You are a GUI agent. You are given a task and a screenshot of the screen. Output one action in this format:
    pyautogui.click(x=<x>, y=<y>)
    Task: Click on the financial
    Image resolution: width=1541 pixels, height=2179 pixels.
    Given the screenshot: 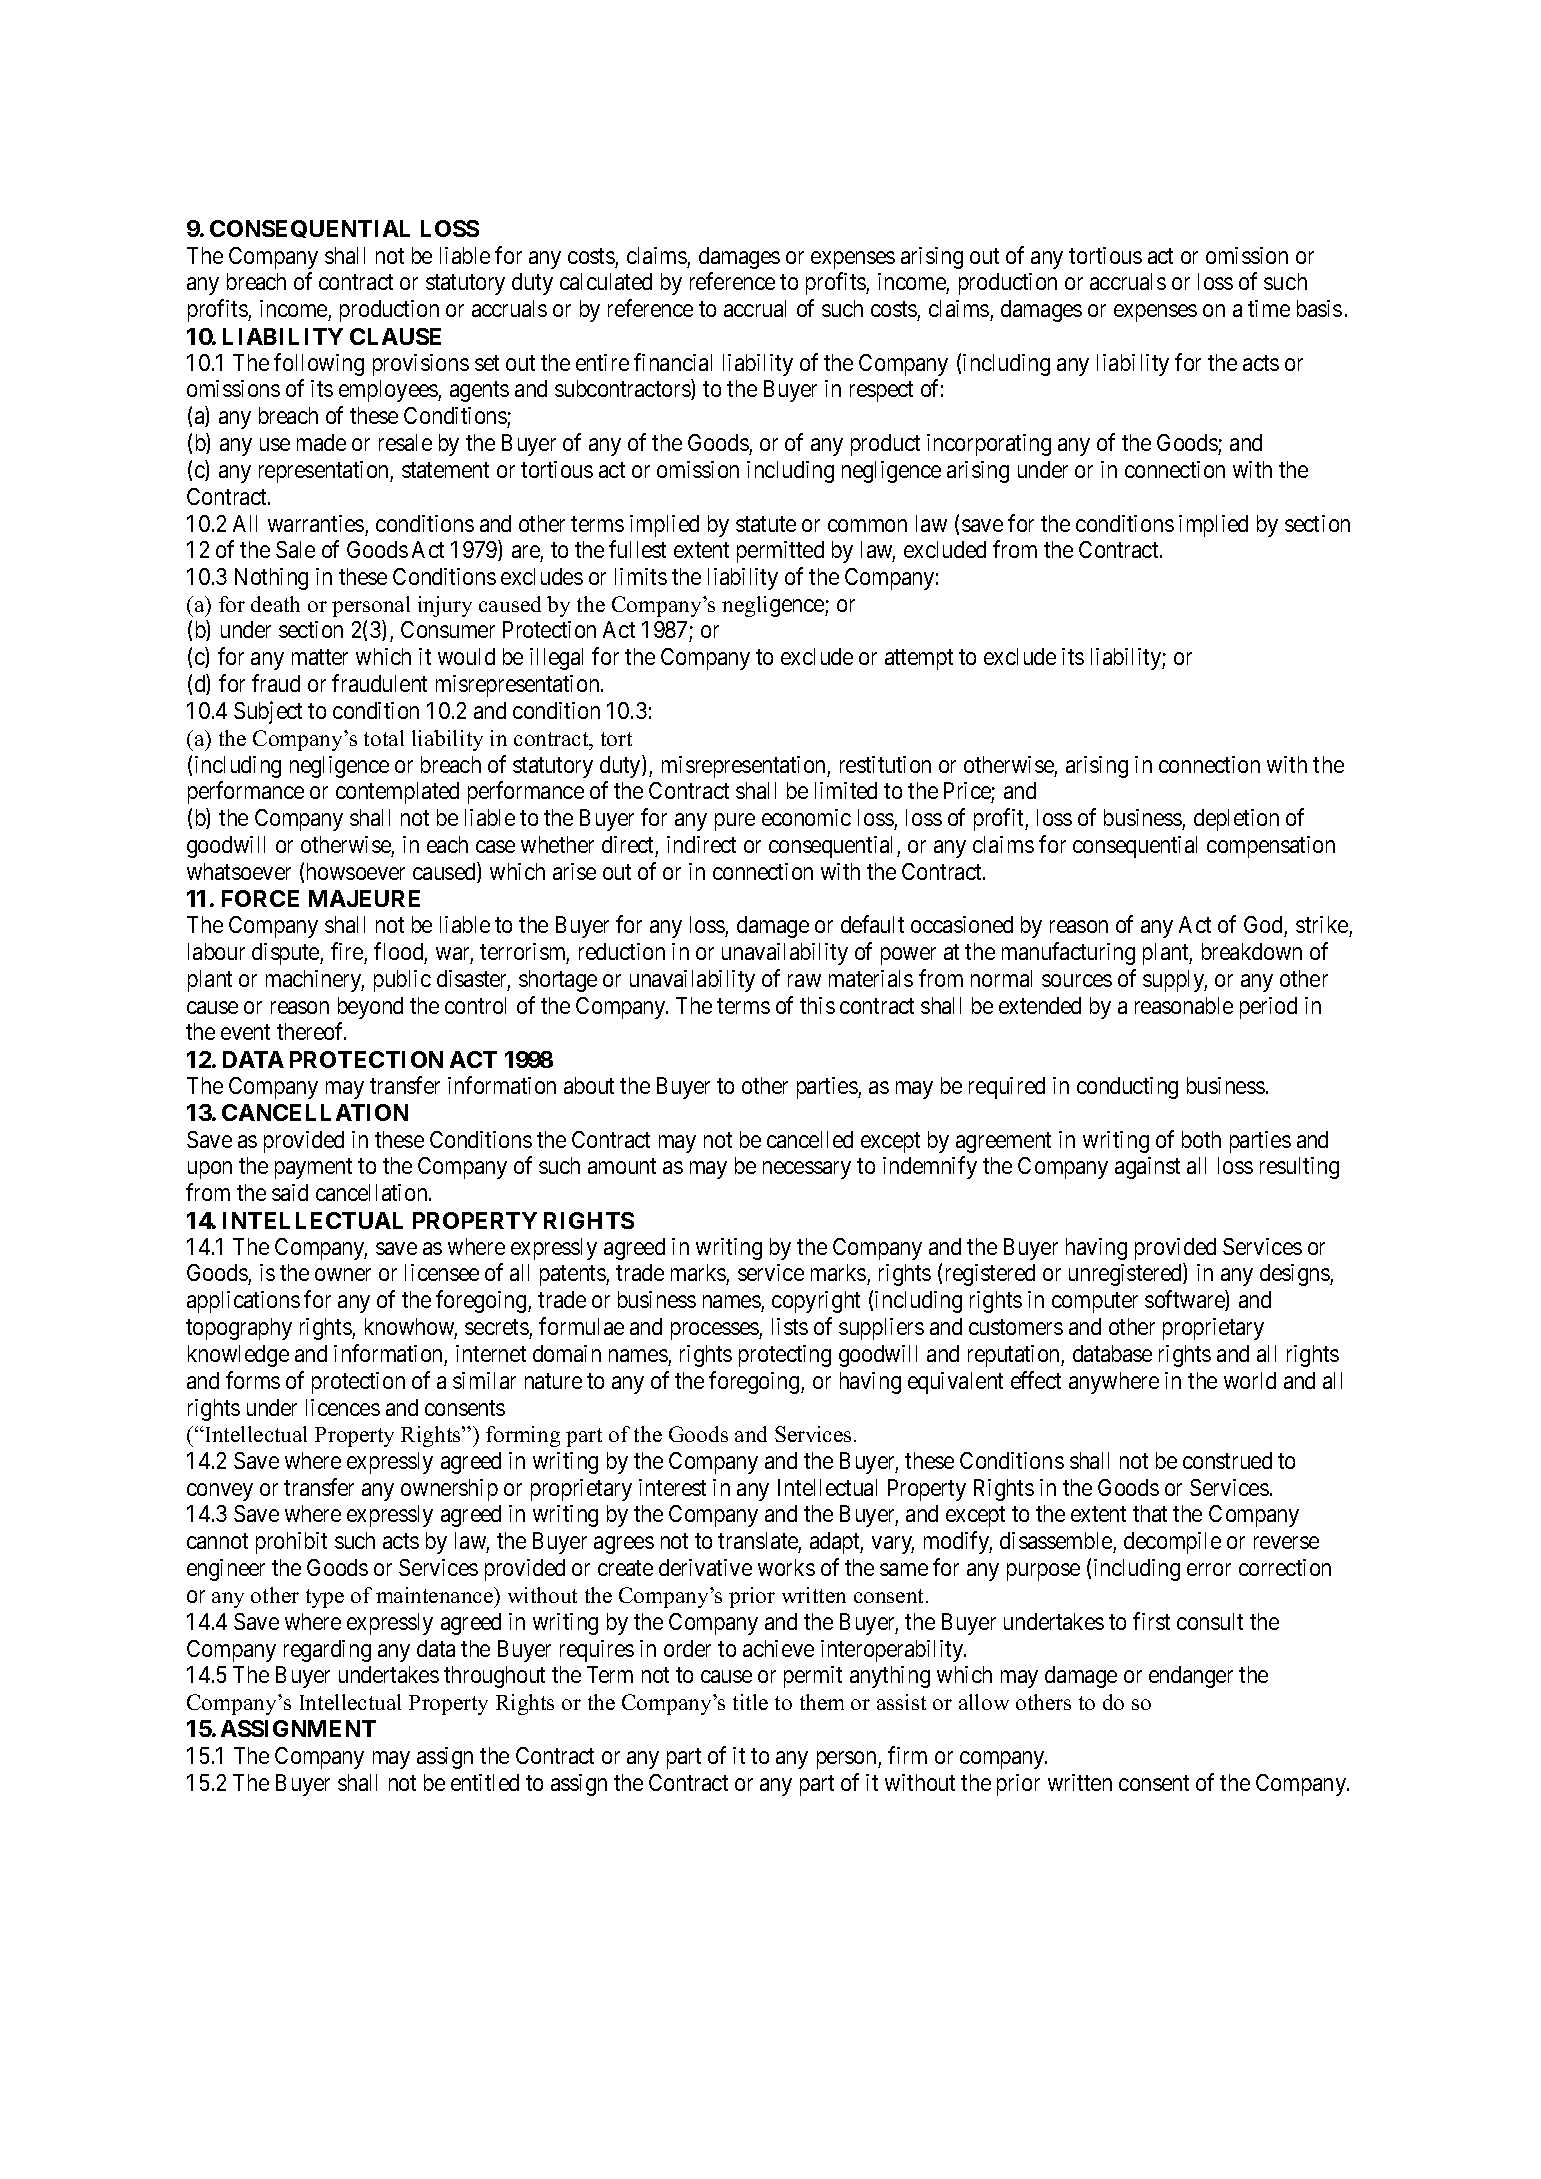 What is the action you would take?
    pyautogui.click(x=673, y=362)
